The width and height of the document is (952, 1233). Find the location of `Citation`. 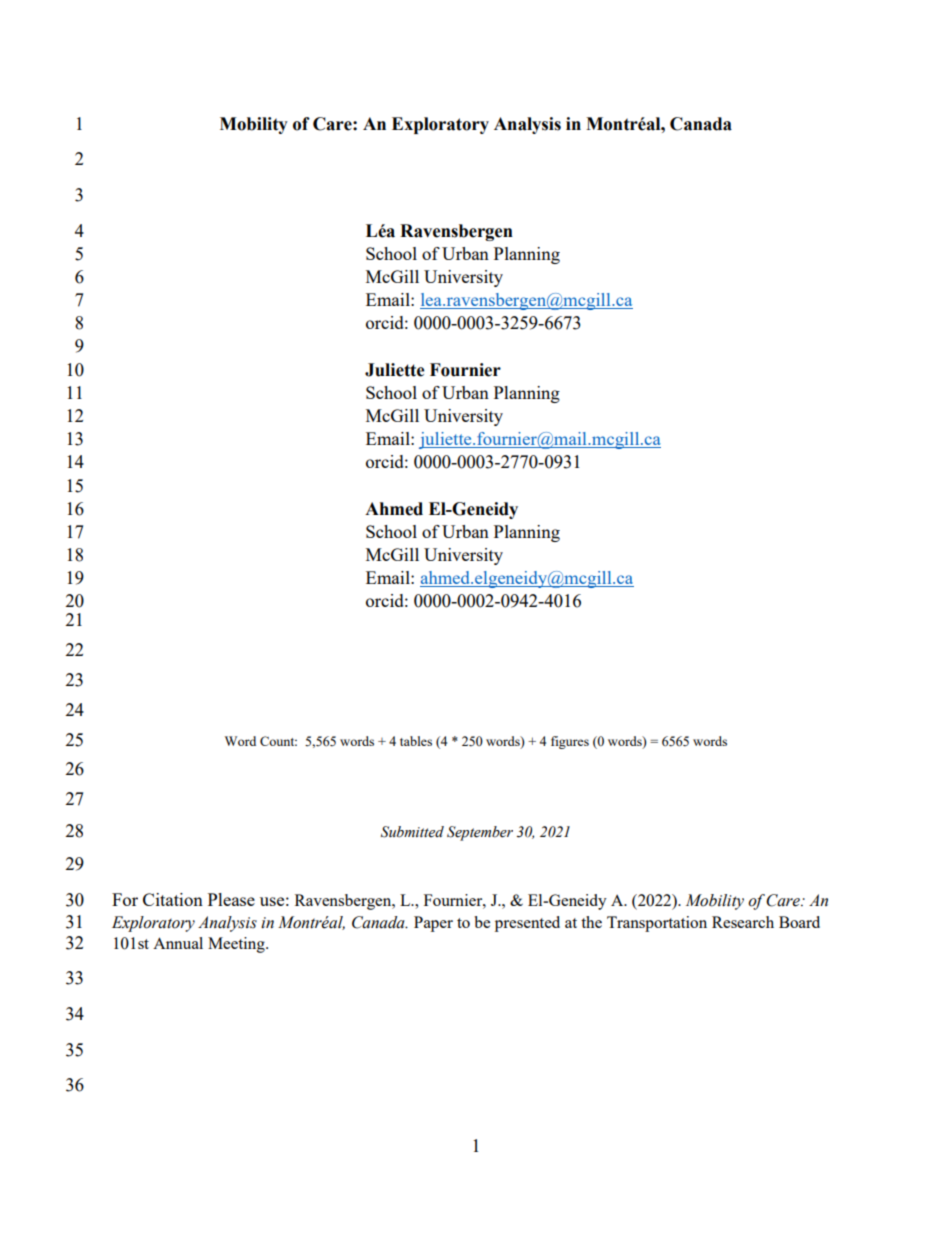

Citation is located at coordinates (173, 899).
